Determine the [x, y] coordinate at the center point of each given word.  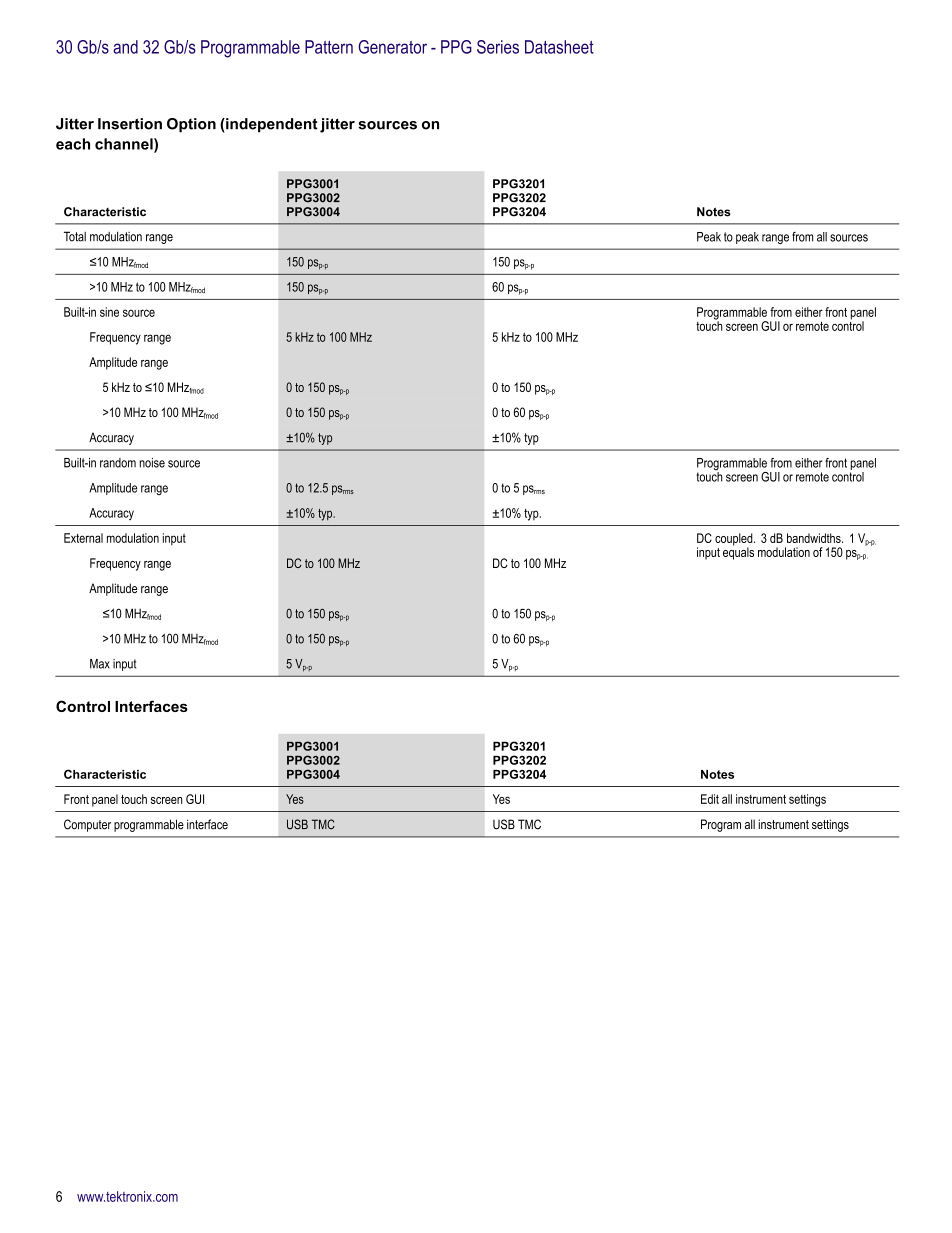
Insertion [130, 124]
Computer [87, 825]
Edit [710, 799]
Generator [392, 47]
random [118, 463]
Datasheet [559, 47]
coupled [735, 540]
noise [152, 463]
